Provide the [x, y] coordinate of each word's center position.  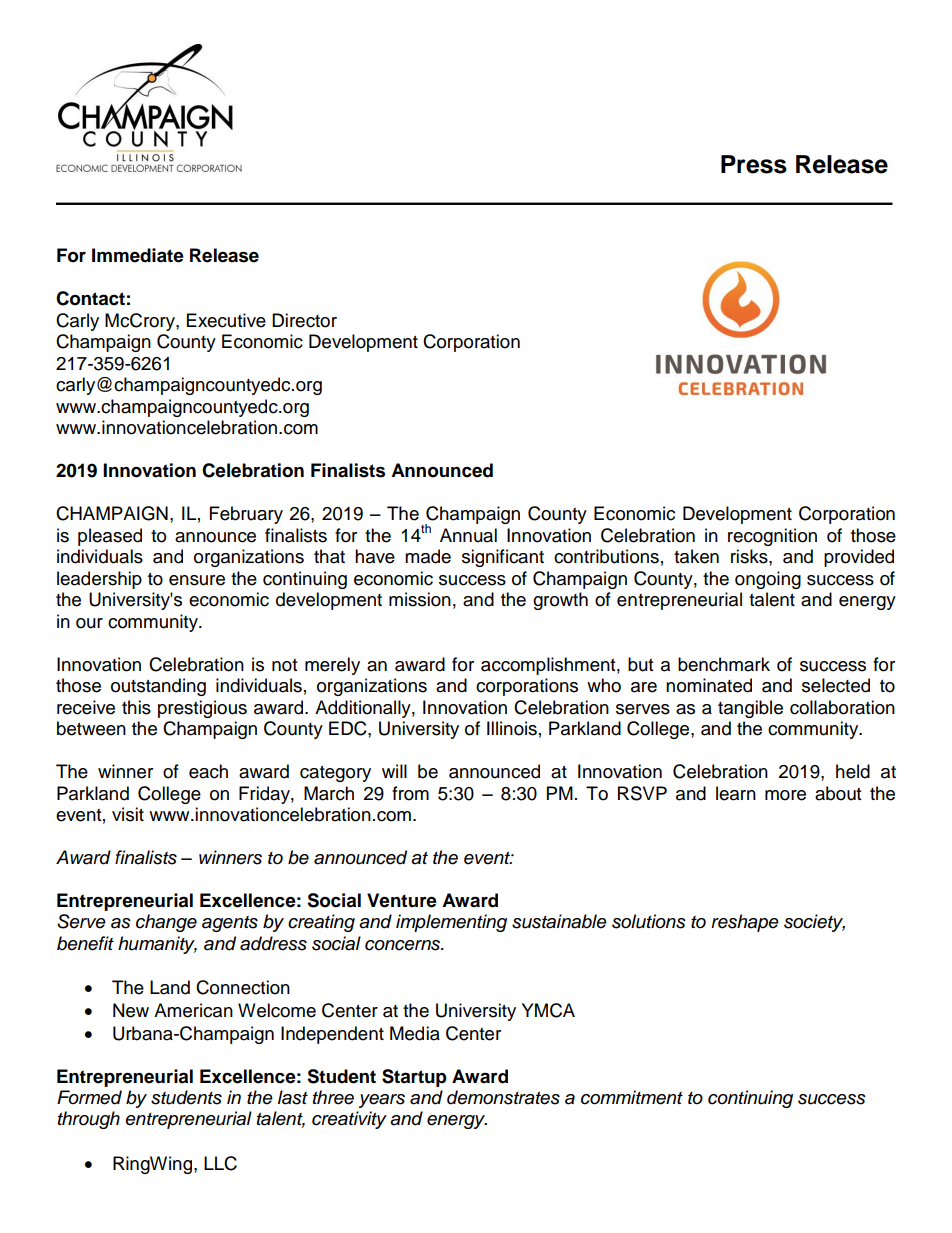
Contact [90, 298]
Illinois [512, 728]
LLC [220, 1163]
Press [754, 164]
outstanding [158, 687]
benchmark [724, 664]
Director [304, 320]
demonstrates [503, 1097]
